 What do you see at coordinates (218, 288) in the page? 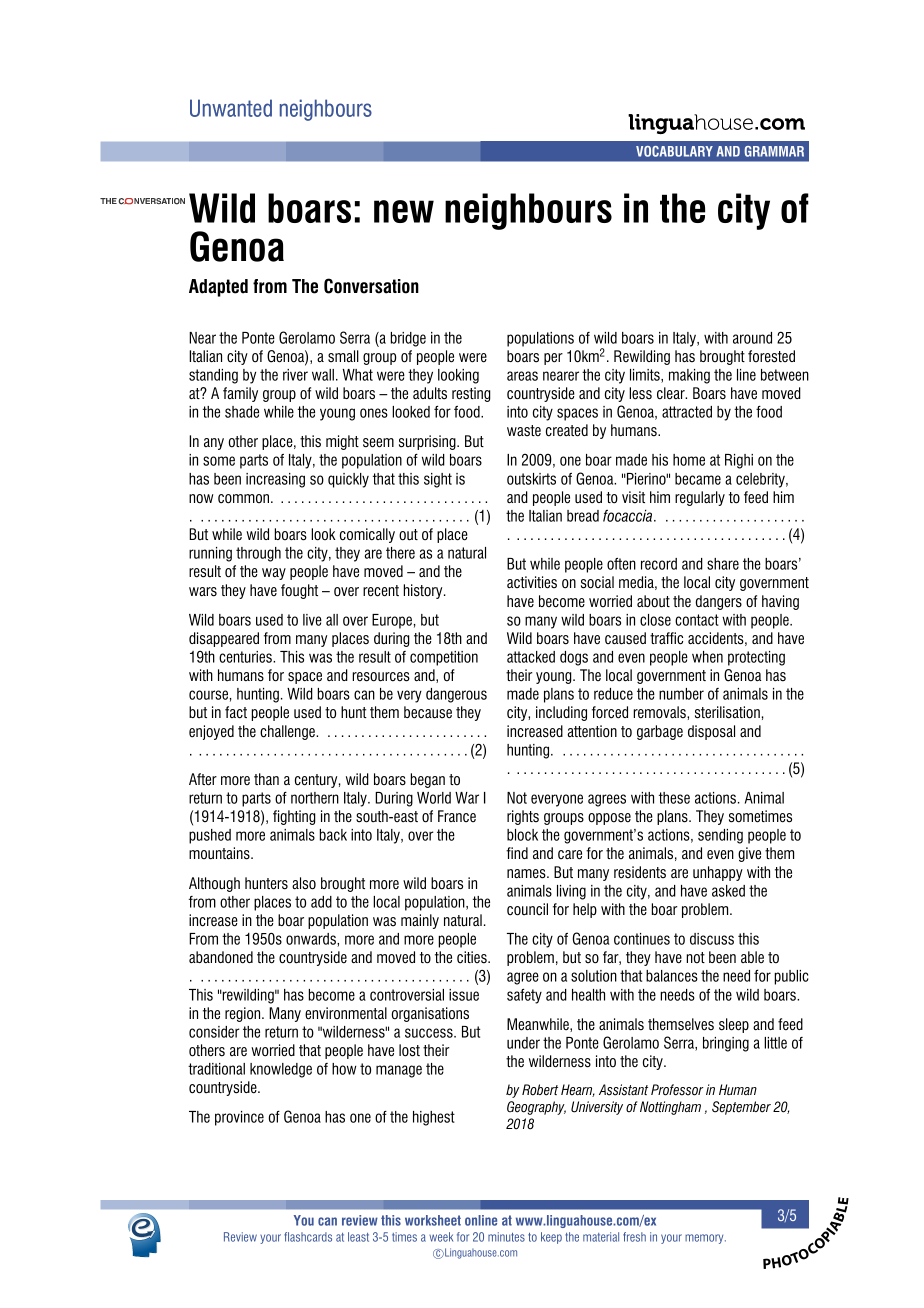
I see `Adapted` at bounding box center [218, 288].
